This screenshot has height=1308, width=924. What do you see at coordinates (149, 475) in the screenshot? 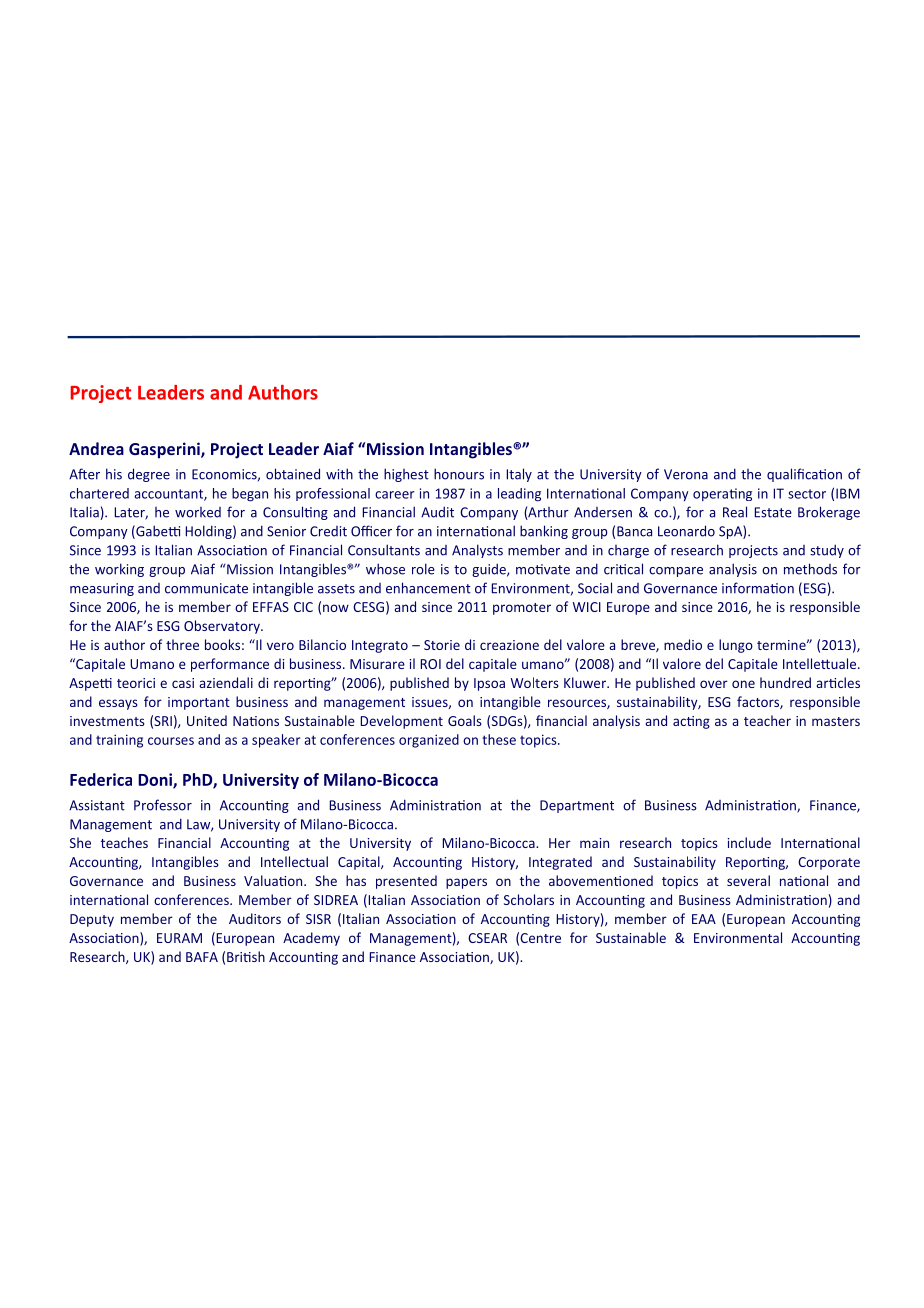
I see `degree` at bounding box center [149, 475].
